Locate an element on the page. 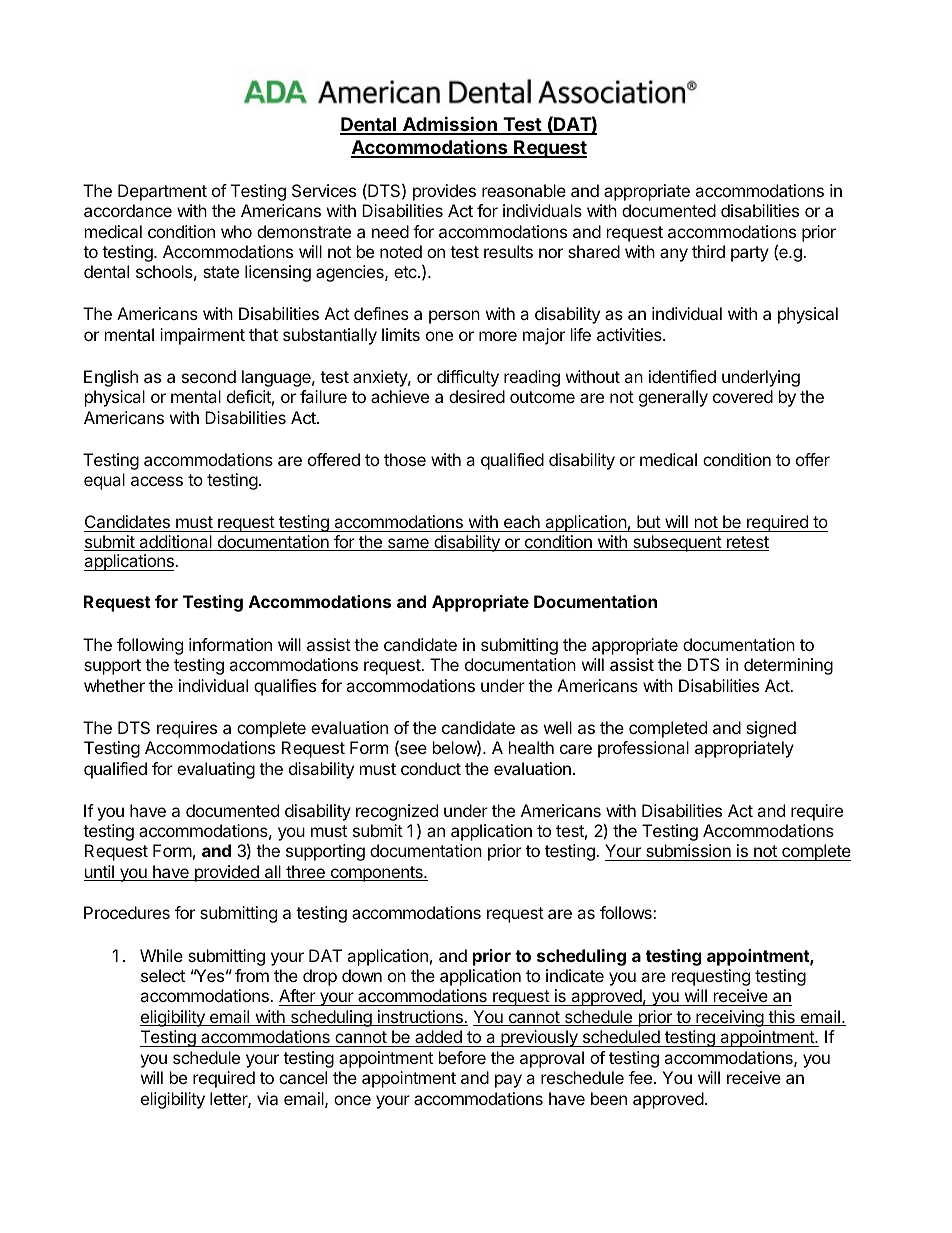  evaluating is located at coordinates (216, 770).
